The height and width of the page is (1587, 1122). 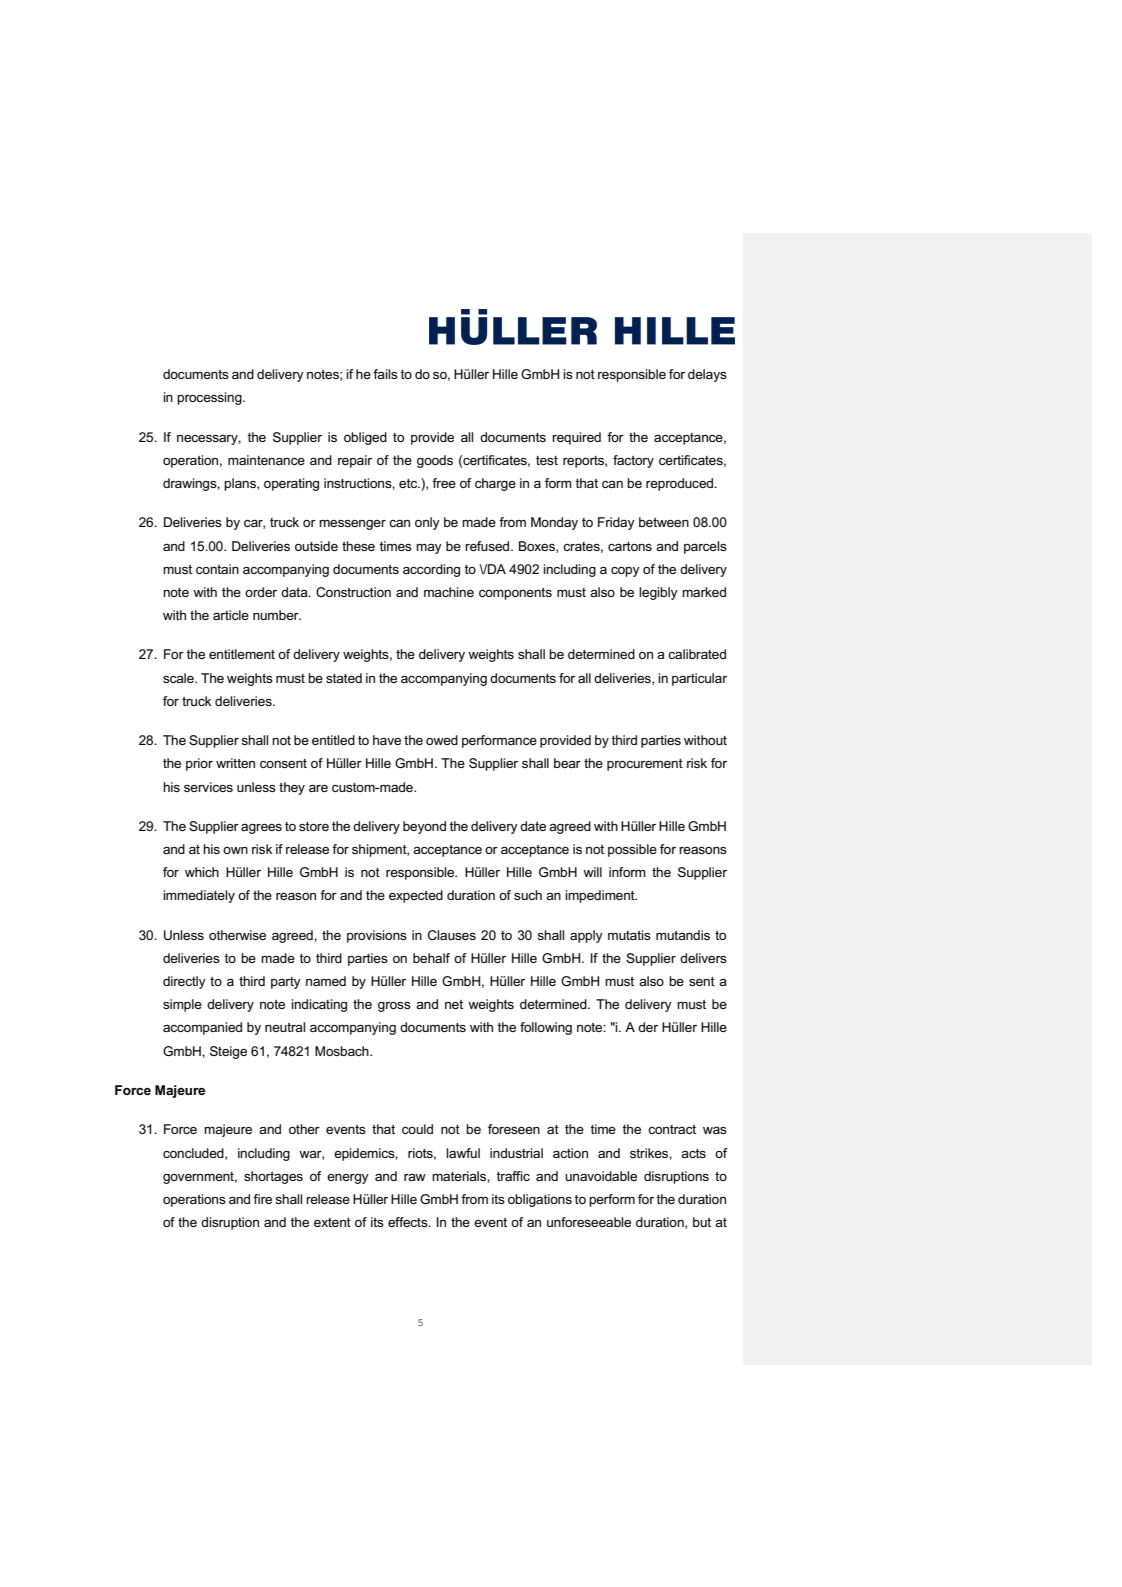 What do you see at coordinates (385, 374) in the page?
I see `fails` at bounding box center [385, 374].
